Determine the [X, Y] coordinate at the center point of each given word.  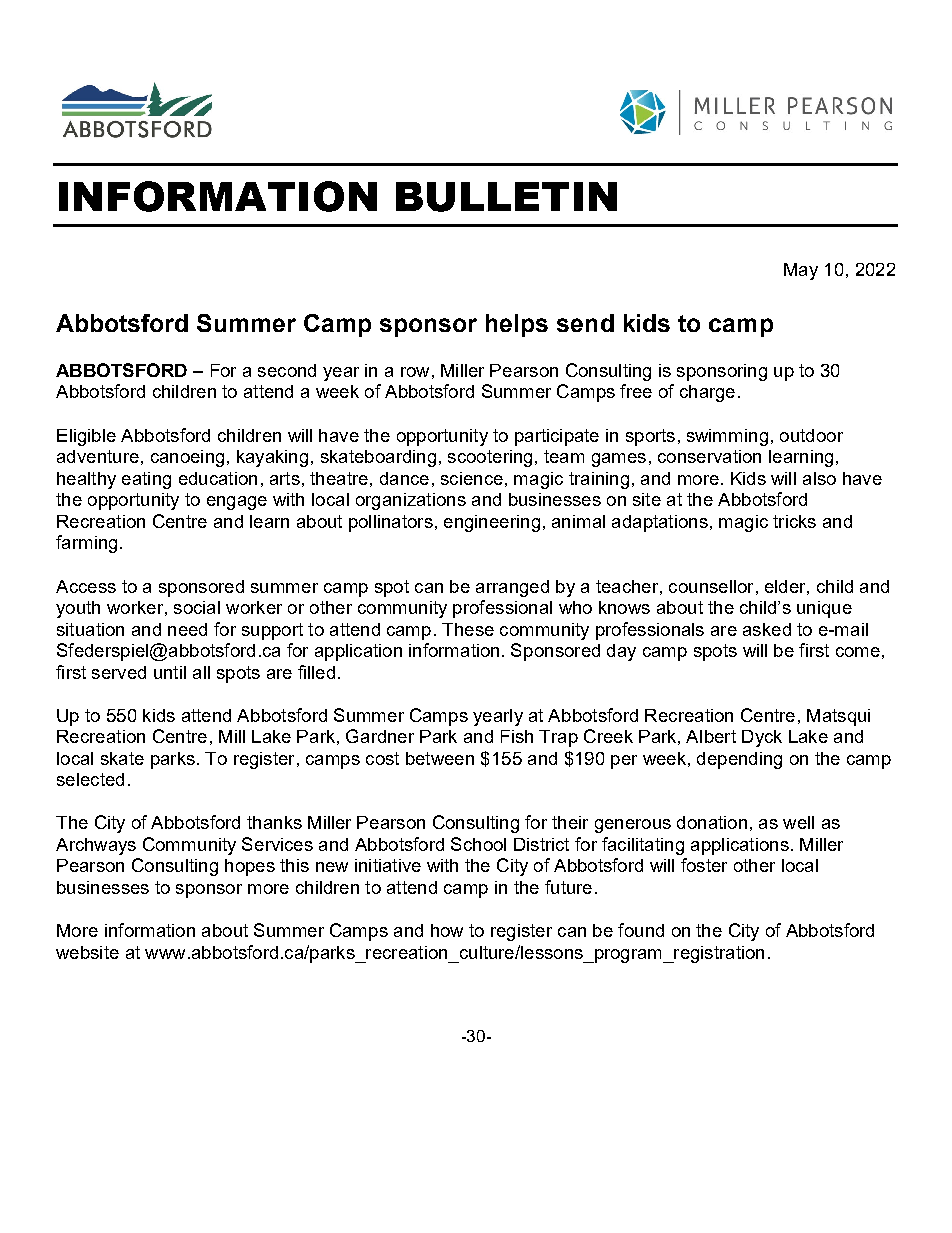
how [447, 930]
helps [517, 325]
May [801, 271]
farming [86, 544]
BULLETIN [506, 197]
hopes [250, 867]
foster [704, 865]
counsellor [711, 586]
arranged [512, 588]
